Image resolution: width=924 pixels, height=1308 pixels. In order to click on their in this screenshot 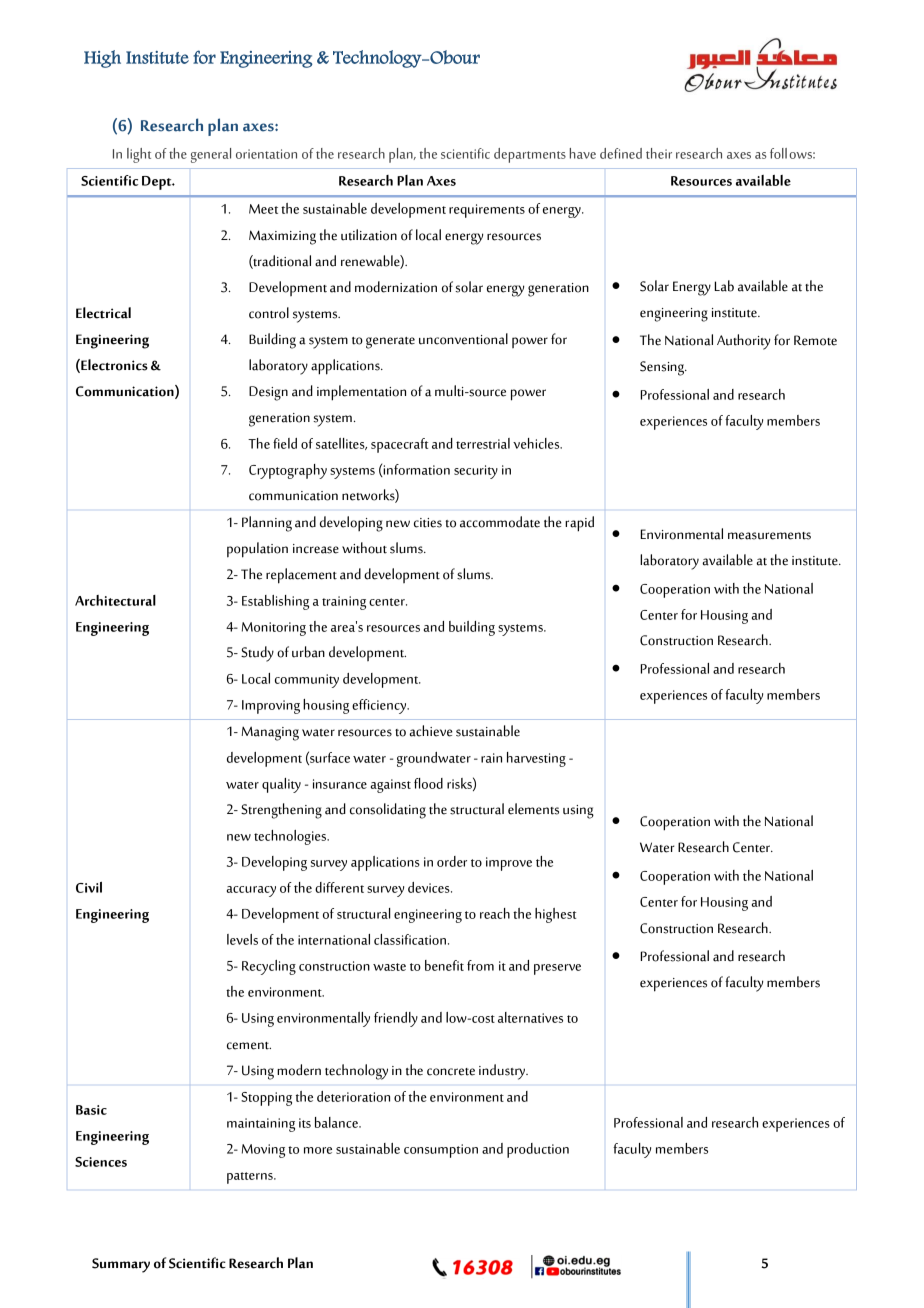, I will do `click(659, 153)`.
